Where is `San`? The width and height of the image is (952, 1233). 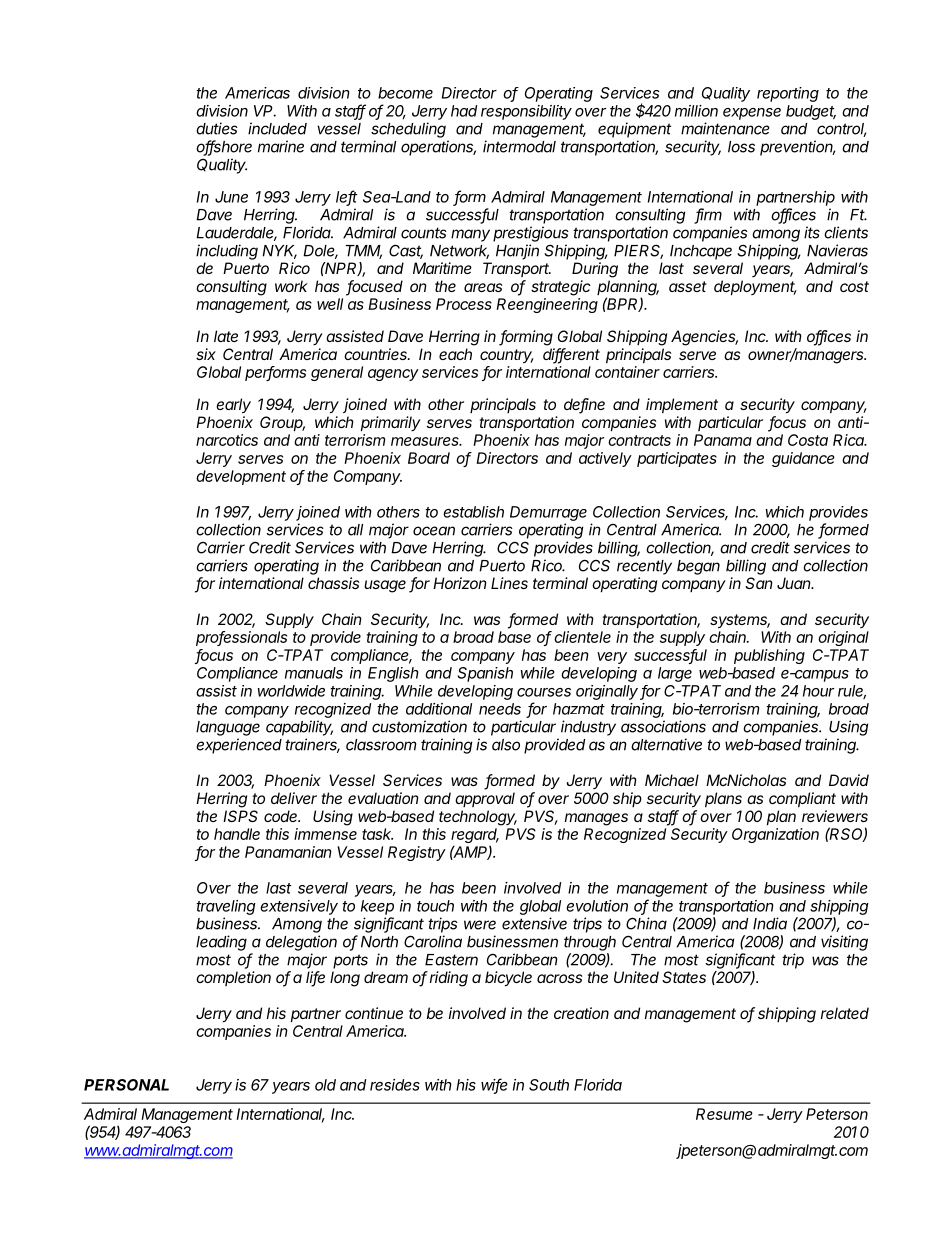
San is located at coordinates (759, 583).
